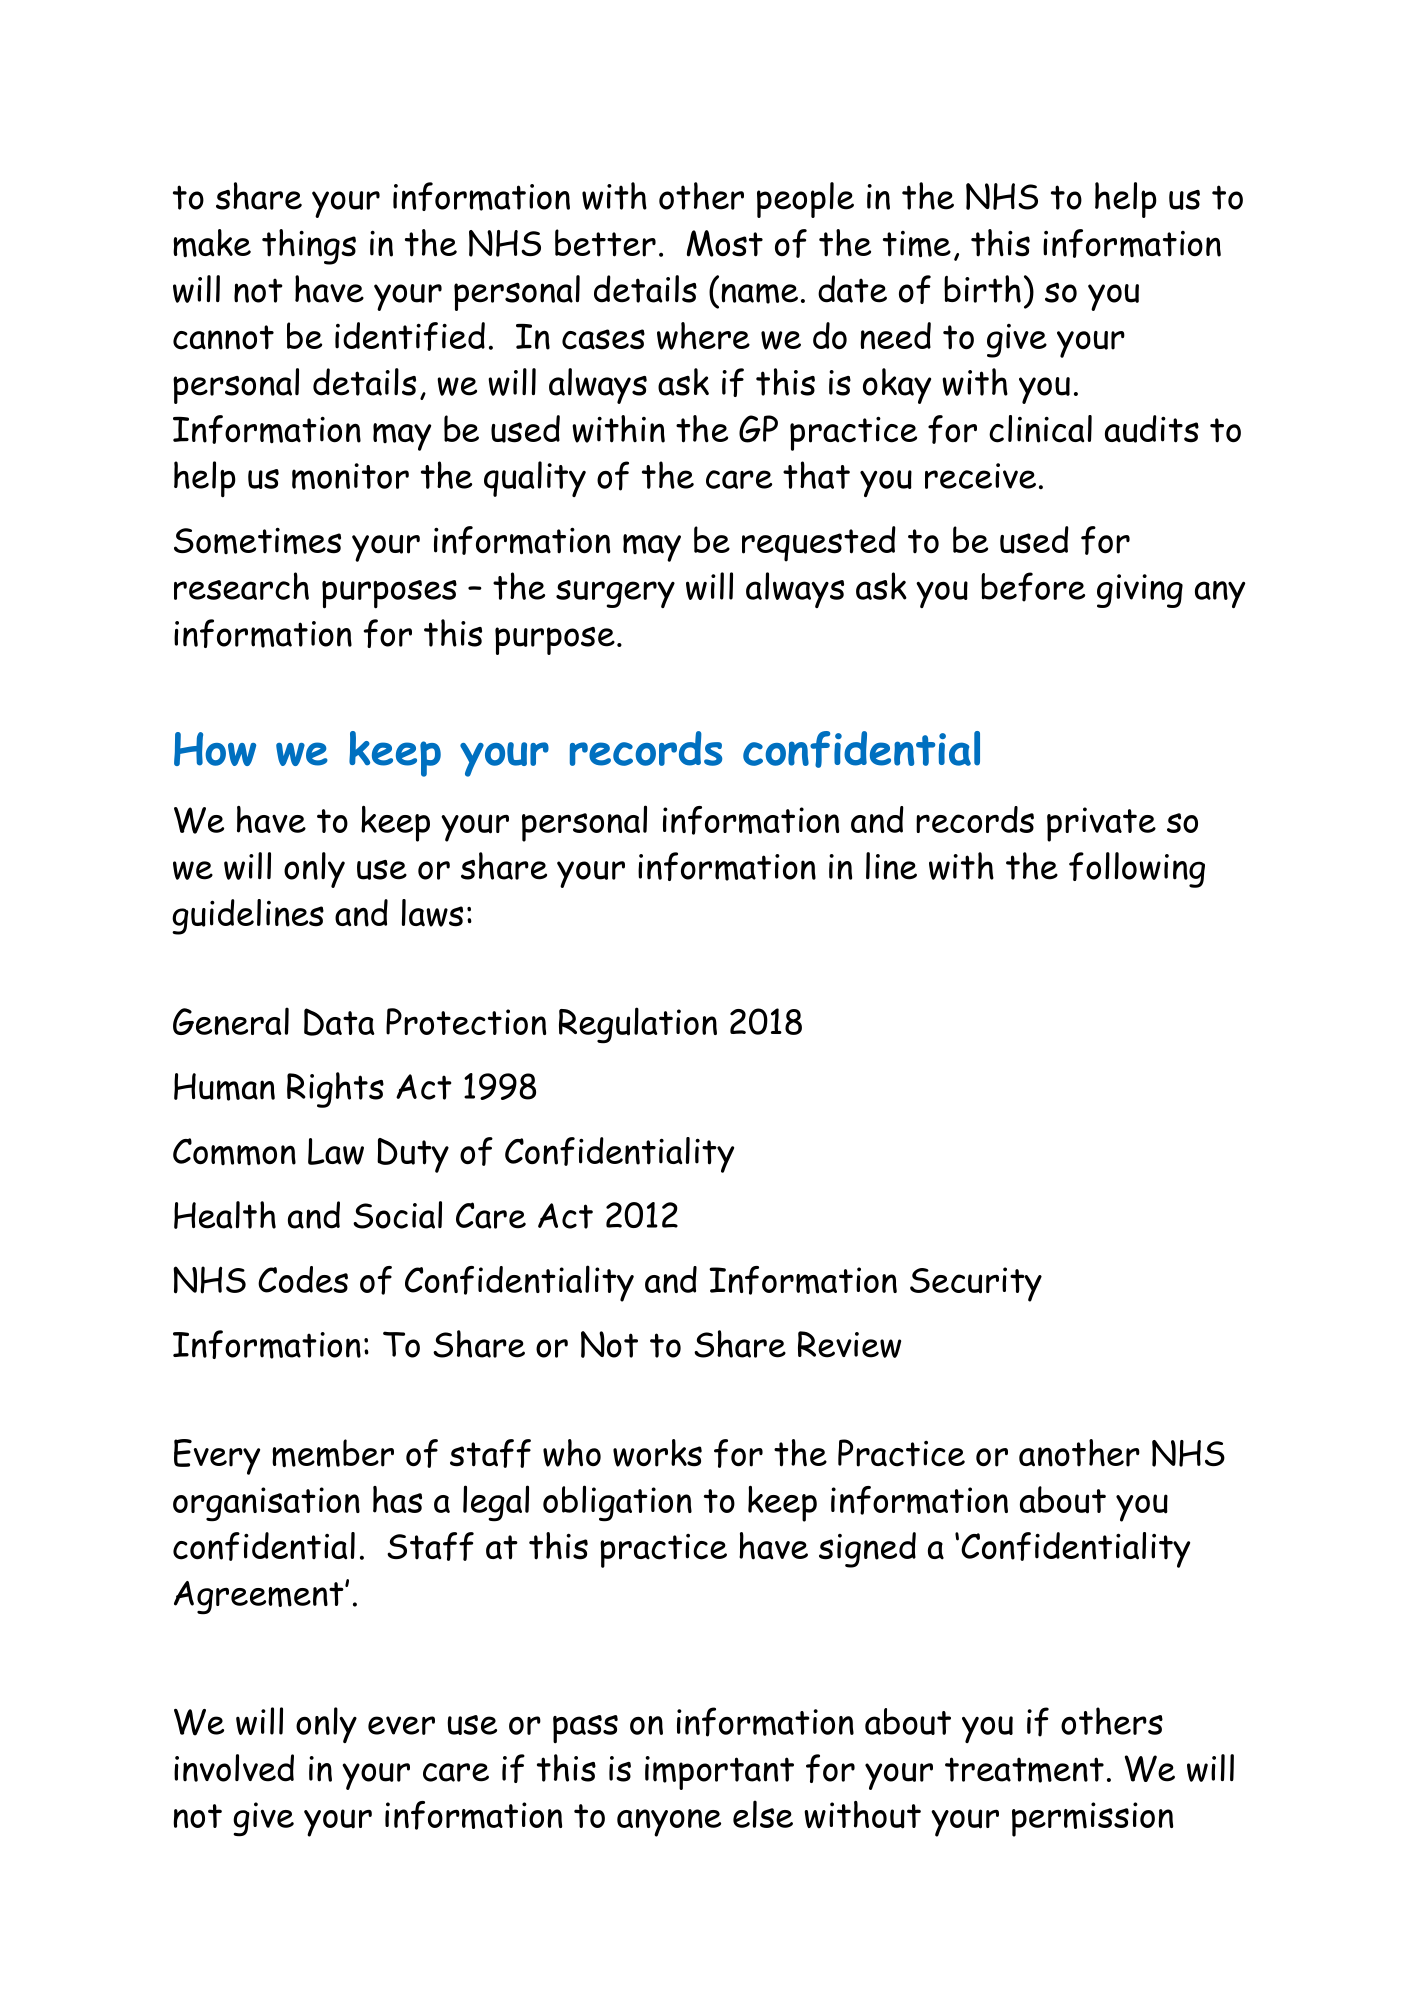 This screenshot has width=1420, height=2009. What do you see at coordinates (615, 594) in the screenshot?
I see `surgery` at bounding box center [615, 594].
